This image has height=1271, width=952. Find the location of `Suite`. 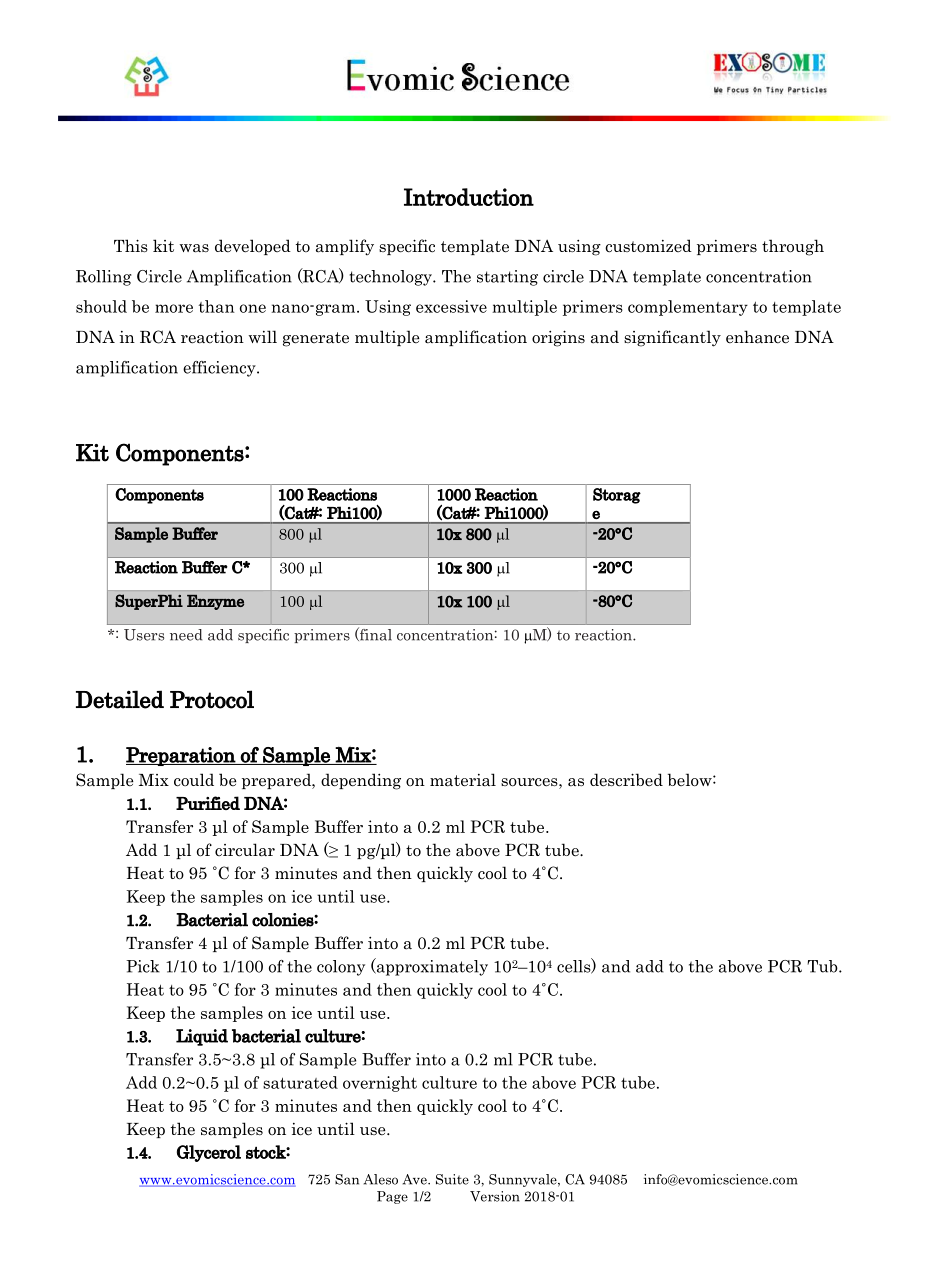

Suite is located at coordinates (452, 1179).
